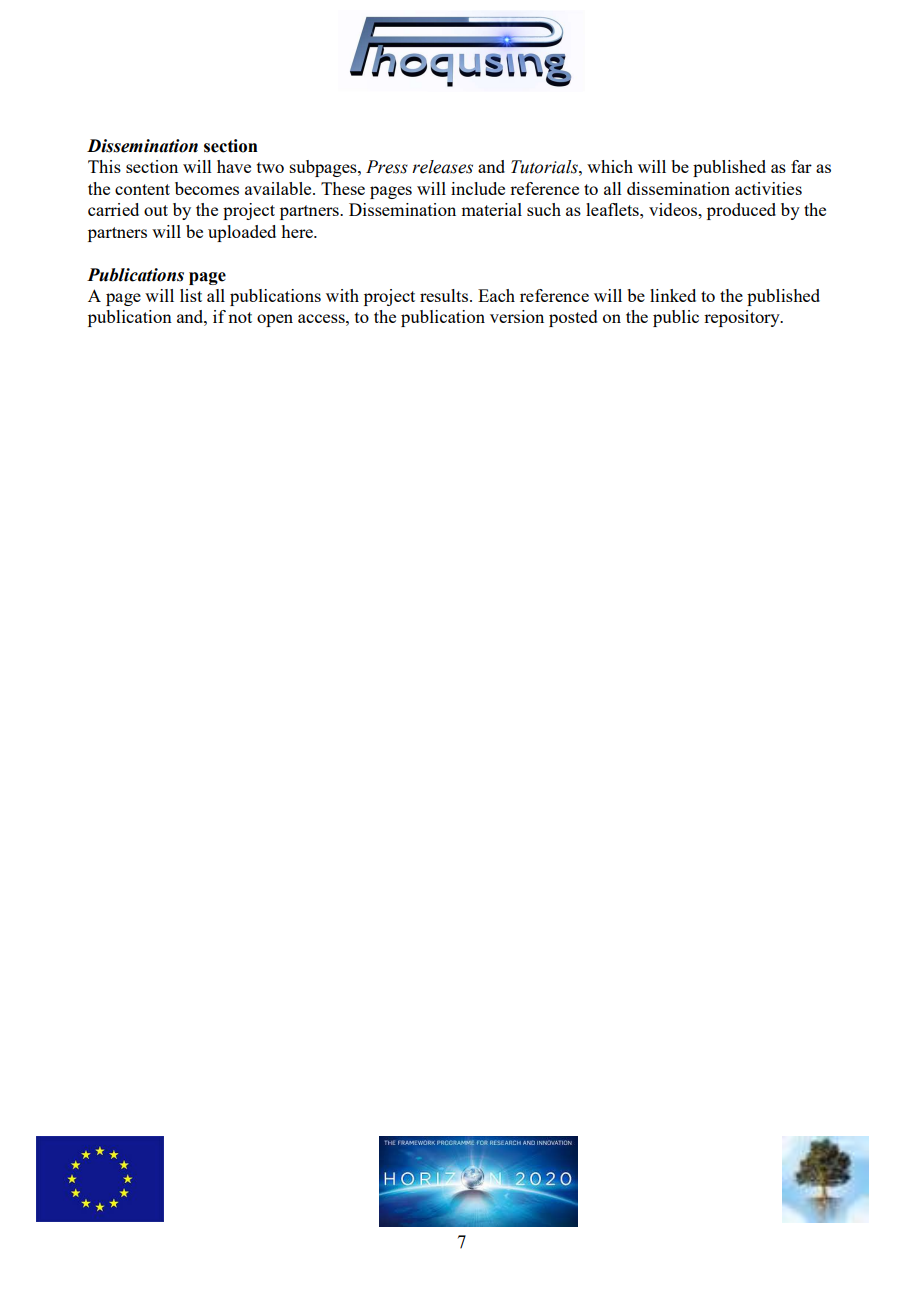 This page has height=1308, width=924. I want to click on releases, so click(442, 167).
